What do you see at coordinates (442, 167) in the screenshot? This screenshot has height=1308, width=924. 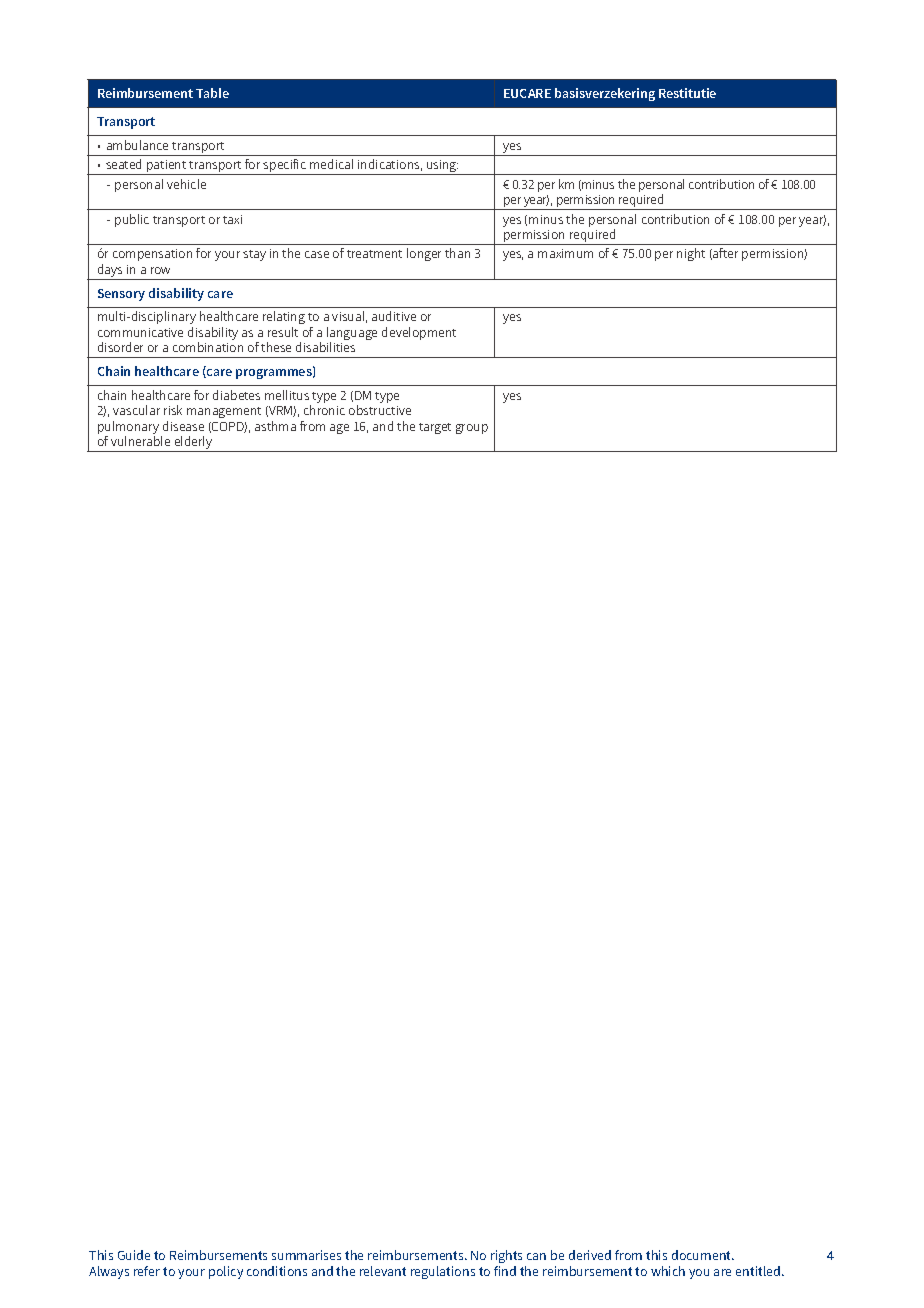 I see `using` at bounding box center [442, 167].
